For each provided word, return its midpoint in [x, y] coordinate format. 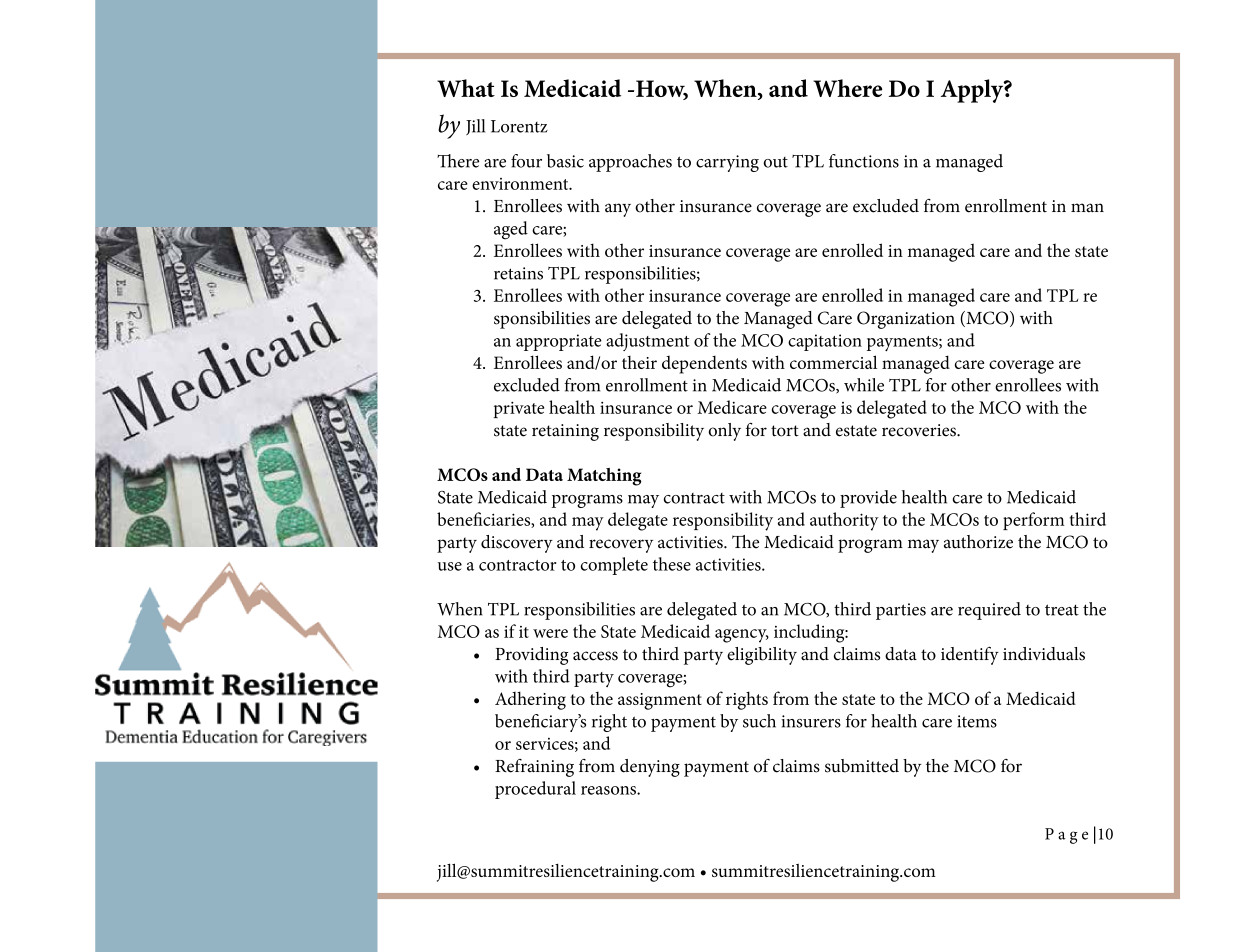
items [977, 721]
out [775, 162]
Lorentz [519, 126]
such [759, 721]
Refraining [534, 768]
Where [847, 88]
